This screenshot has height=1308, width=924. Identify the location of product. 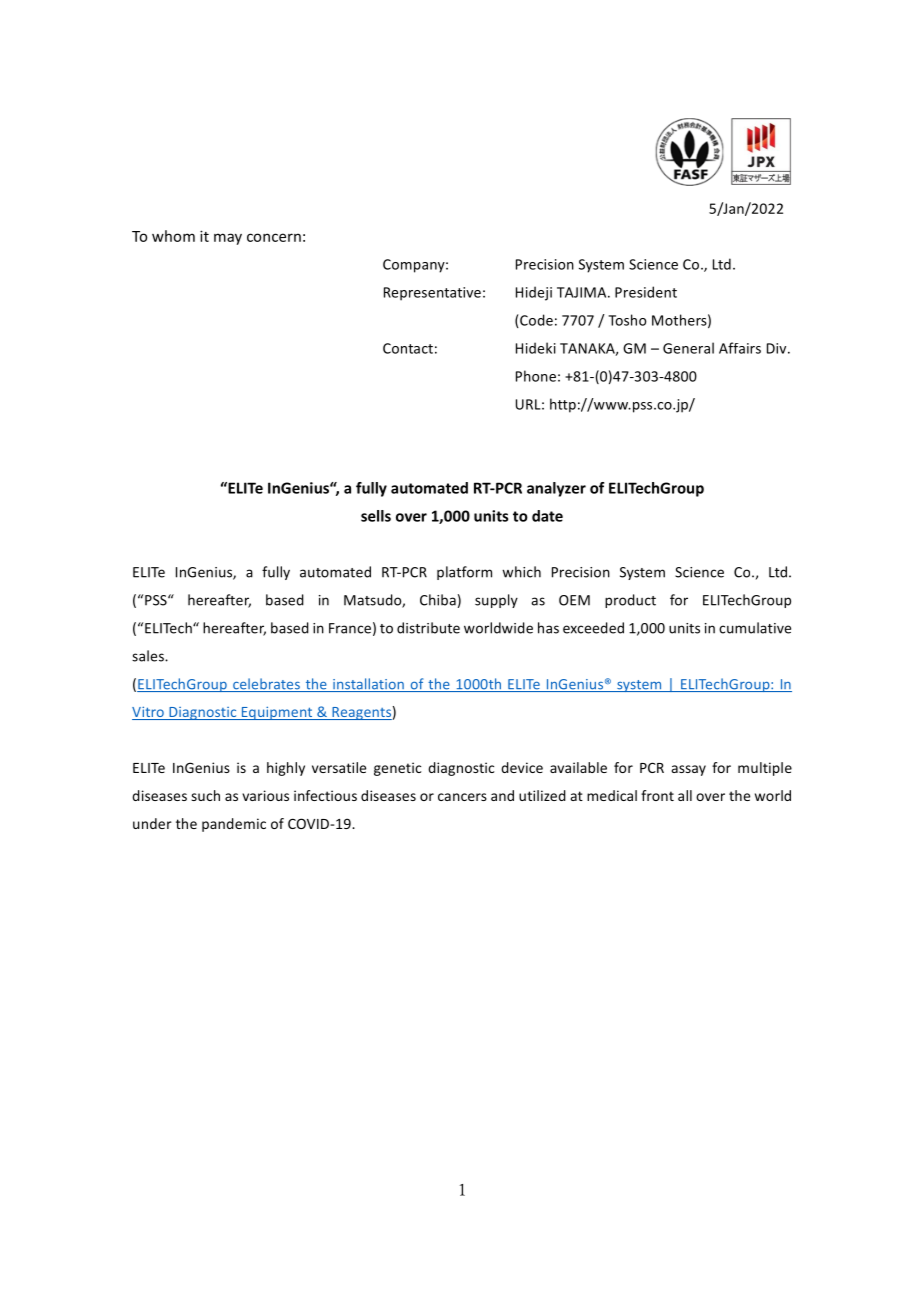
(630, 601).
